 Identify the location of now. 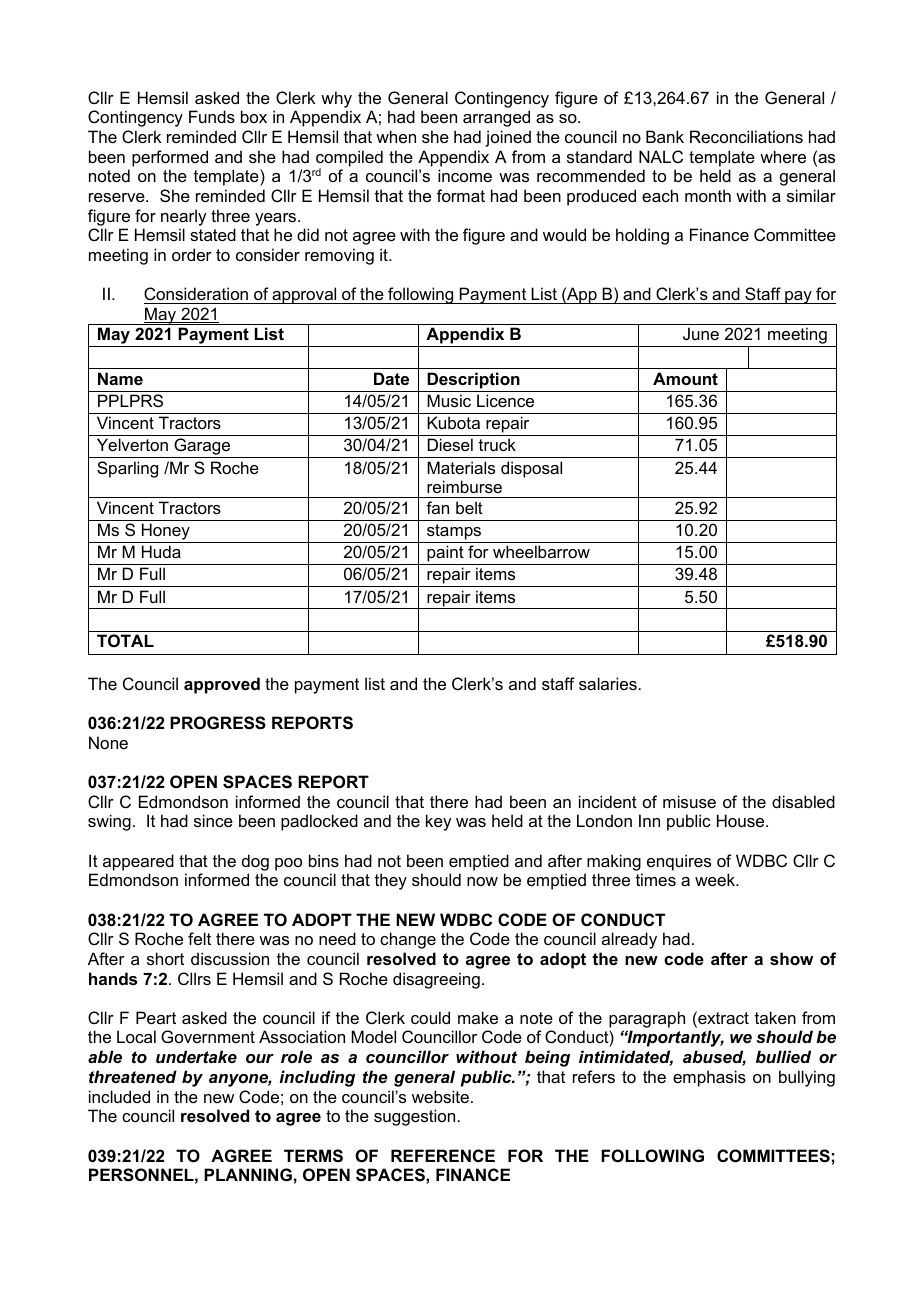
(482, 881).
